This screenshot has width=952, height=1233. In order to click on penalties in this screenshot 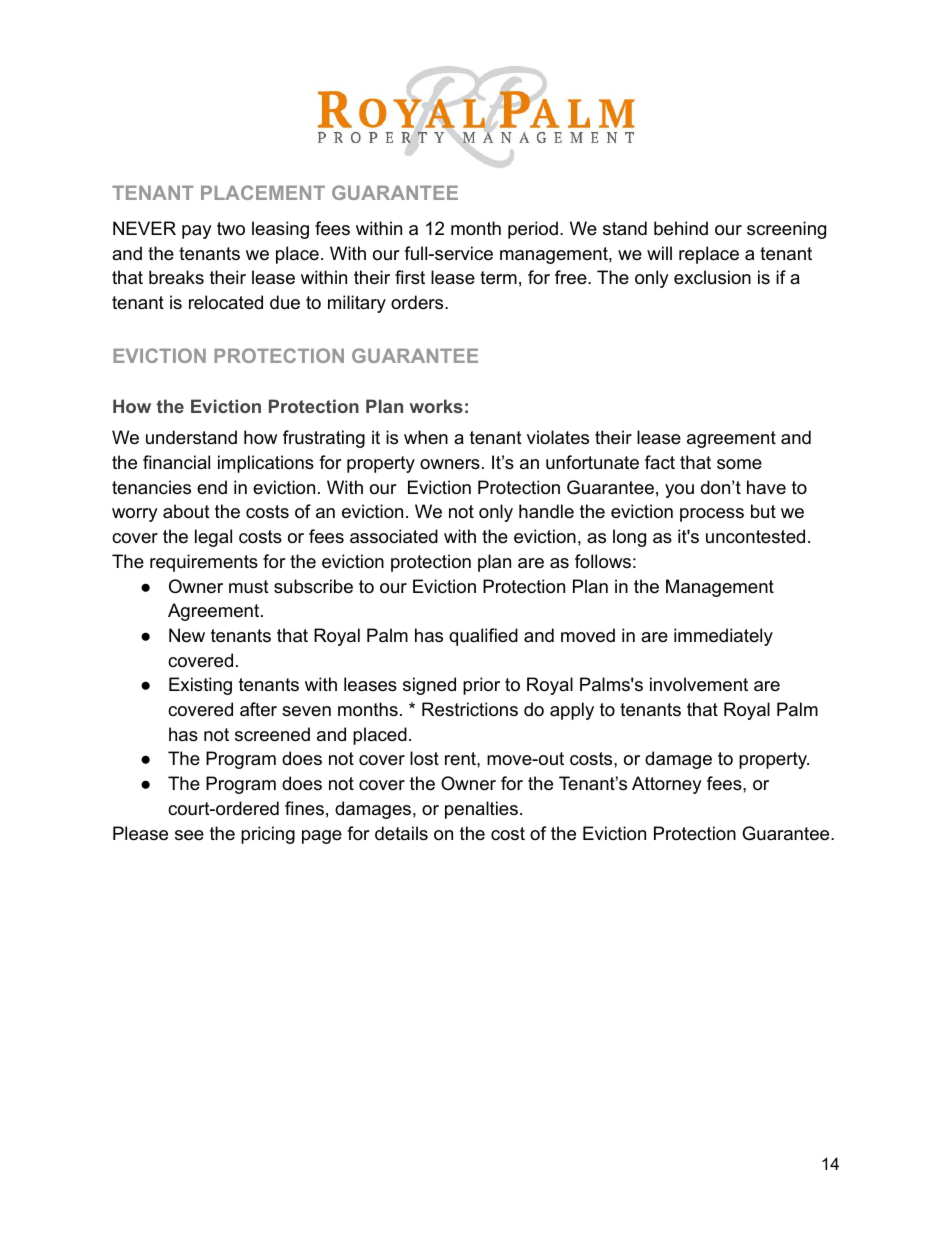, I will do `click(481, 810)`.
